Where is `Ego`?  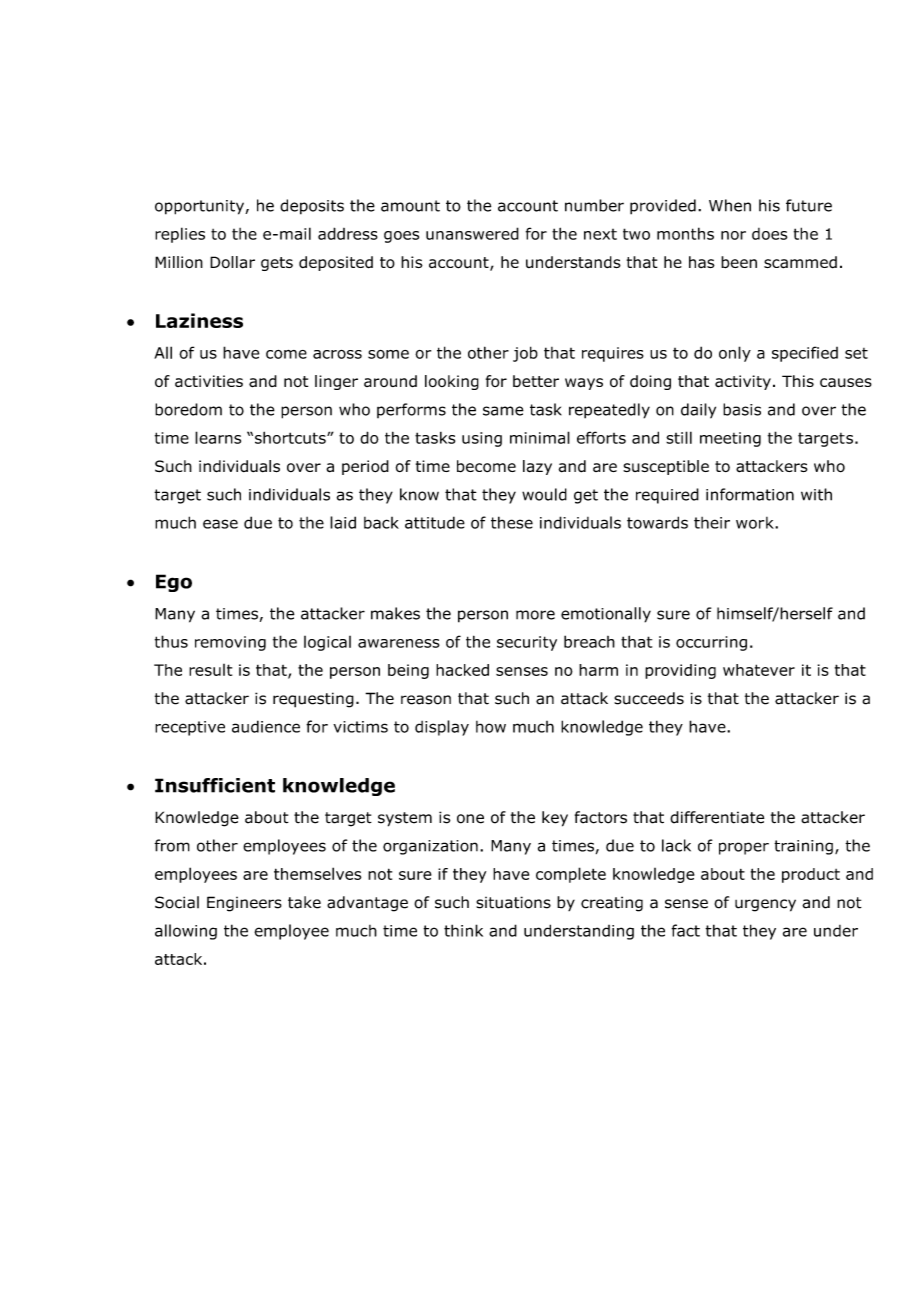
Ego is located at coordinates (174, 583).
